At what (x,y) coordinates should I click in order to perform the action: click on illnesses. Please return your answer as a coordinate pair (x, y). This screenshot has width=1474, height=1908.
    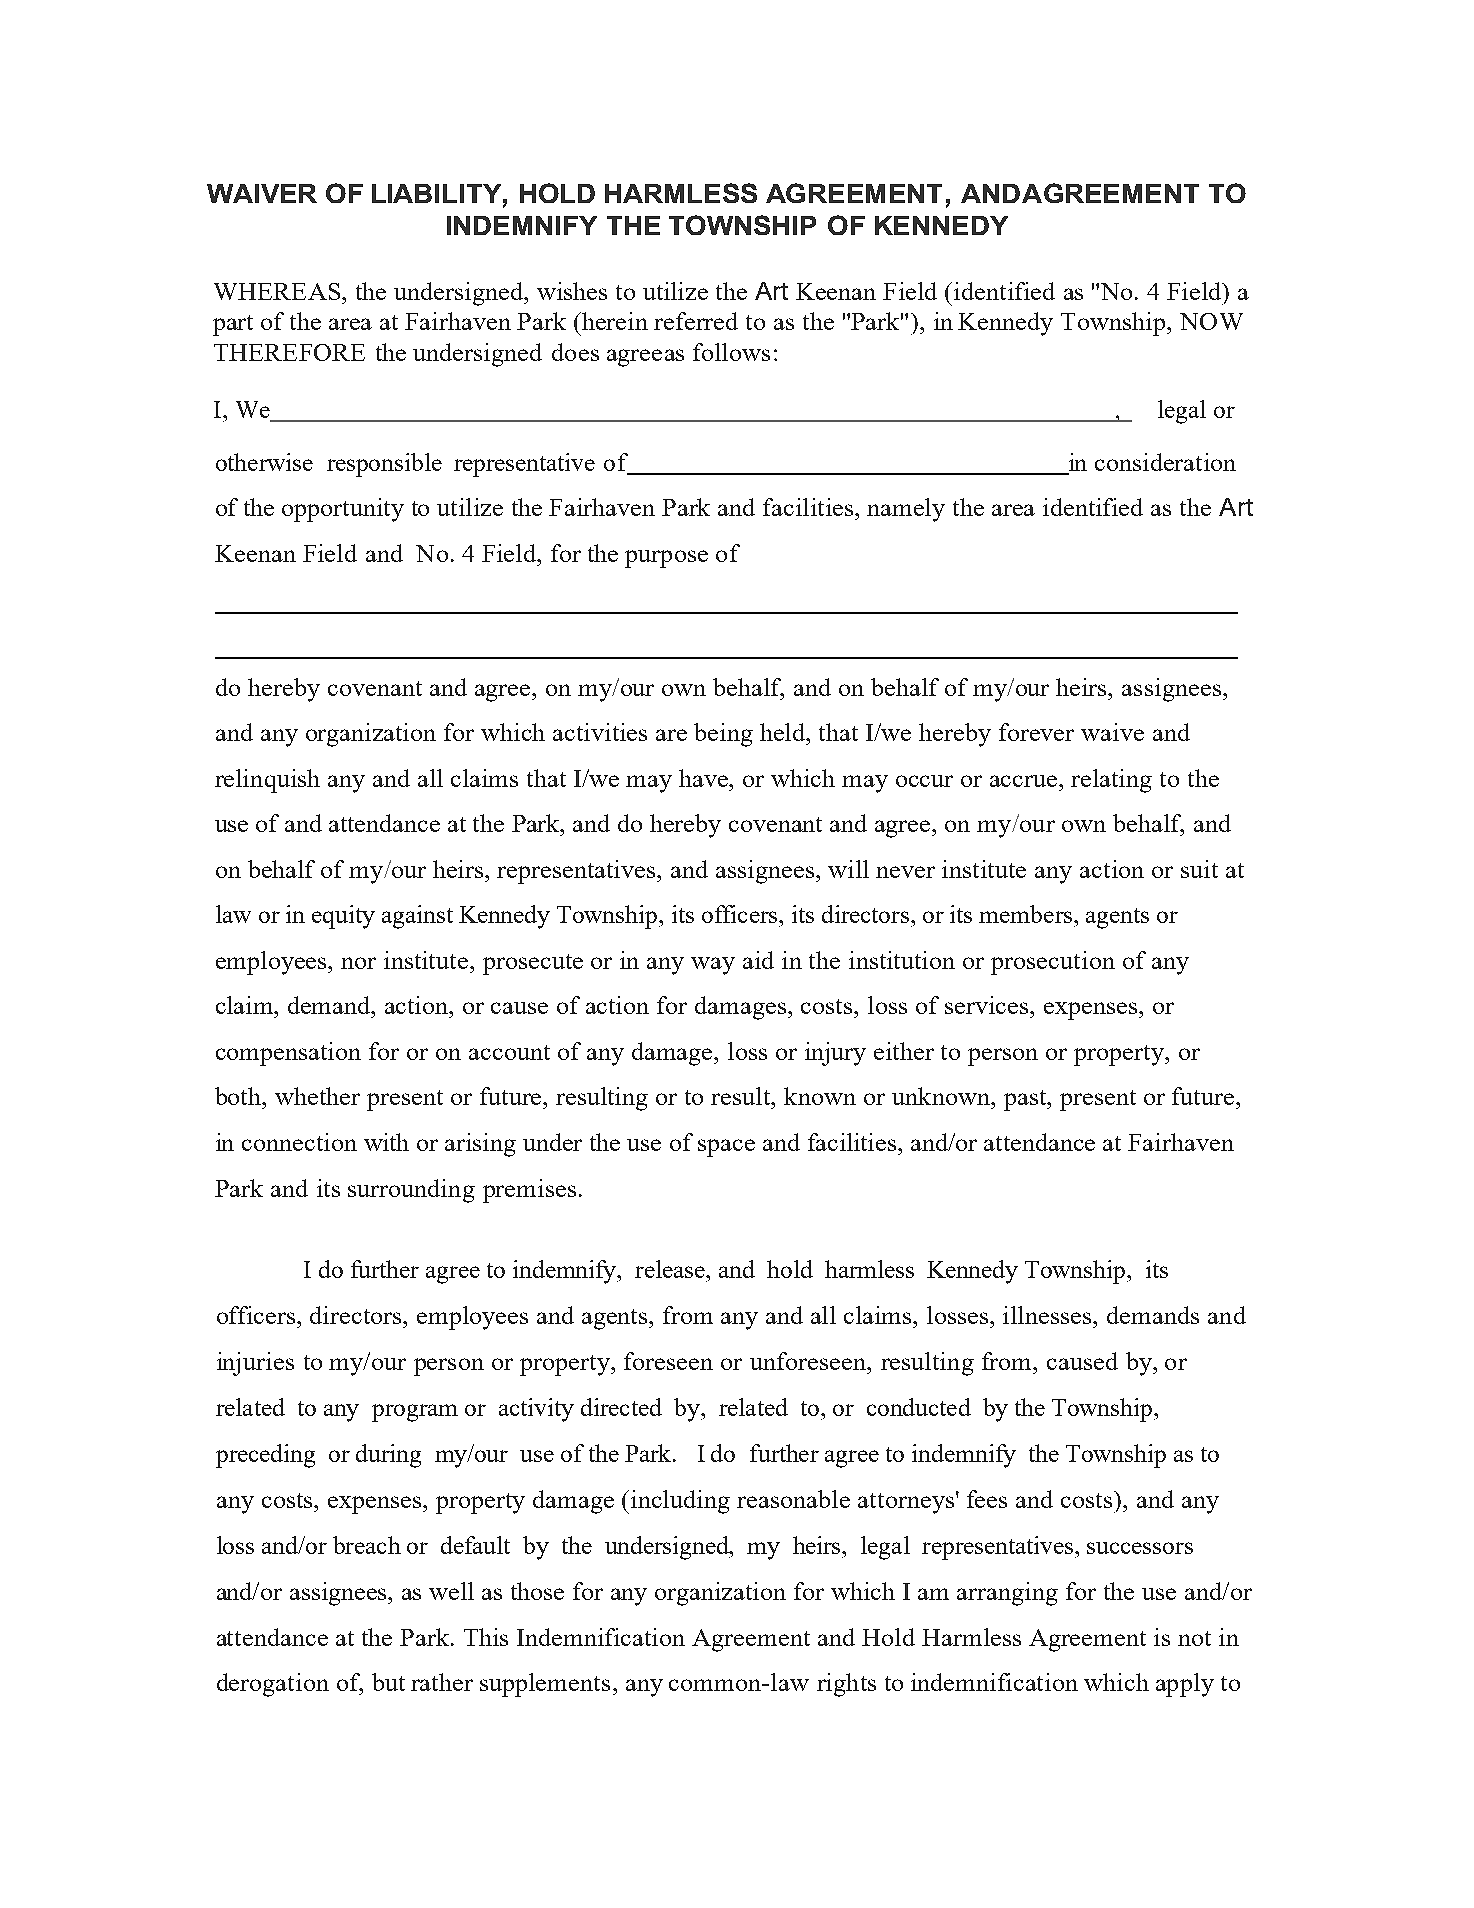
    Looking at the image, I should click on (1049, 1315).
